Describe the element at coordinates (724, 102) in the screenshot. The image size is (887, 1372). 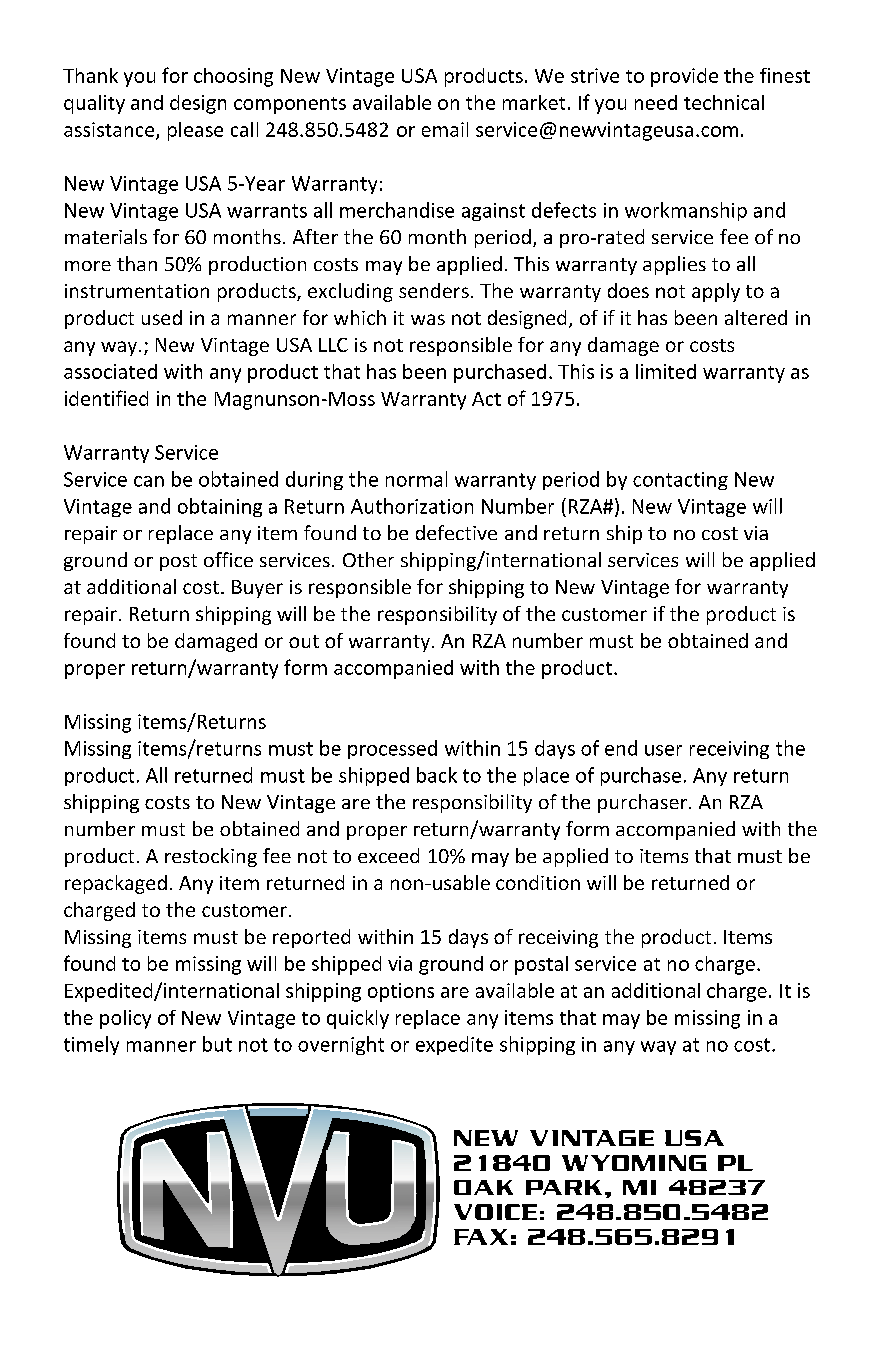
I see `technical` at that location.
